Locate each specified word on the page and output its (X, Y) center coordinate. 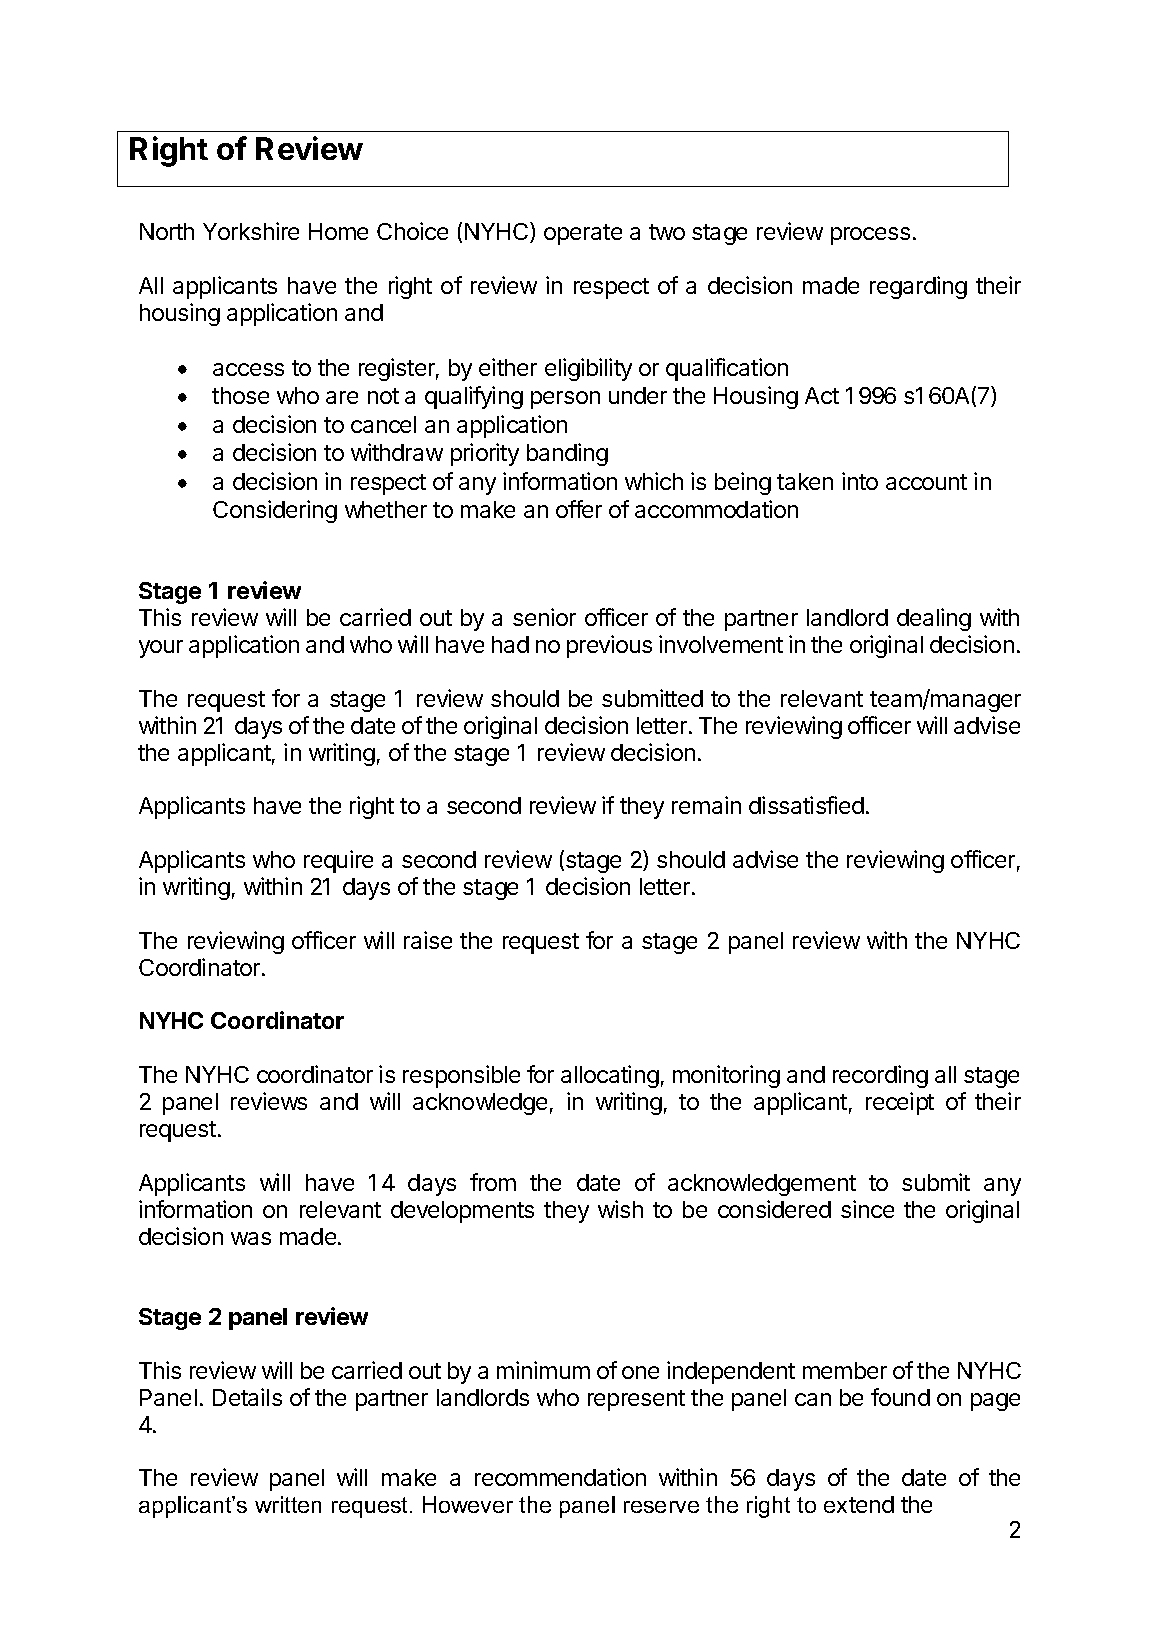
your (161, 649)
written (288, 1504)
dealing (934, 619)
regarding (918, 287)
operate (583, 234)
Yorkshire (251, 231)
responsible (461, 1076)
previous (609, 646)
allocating (610, 1076)
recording (880, 1076)
